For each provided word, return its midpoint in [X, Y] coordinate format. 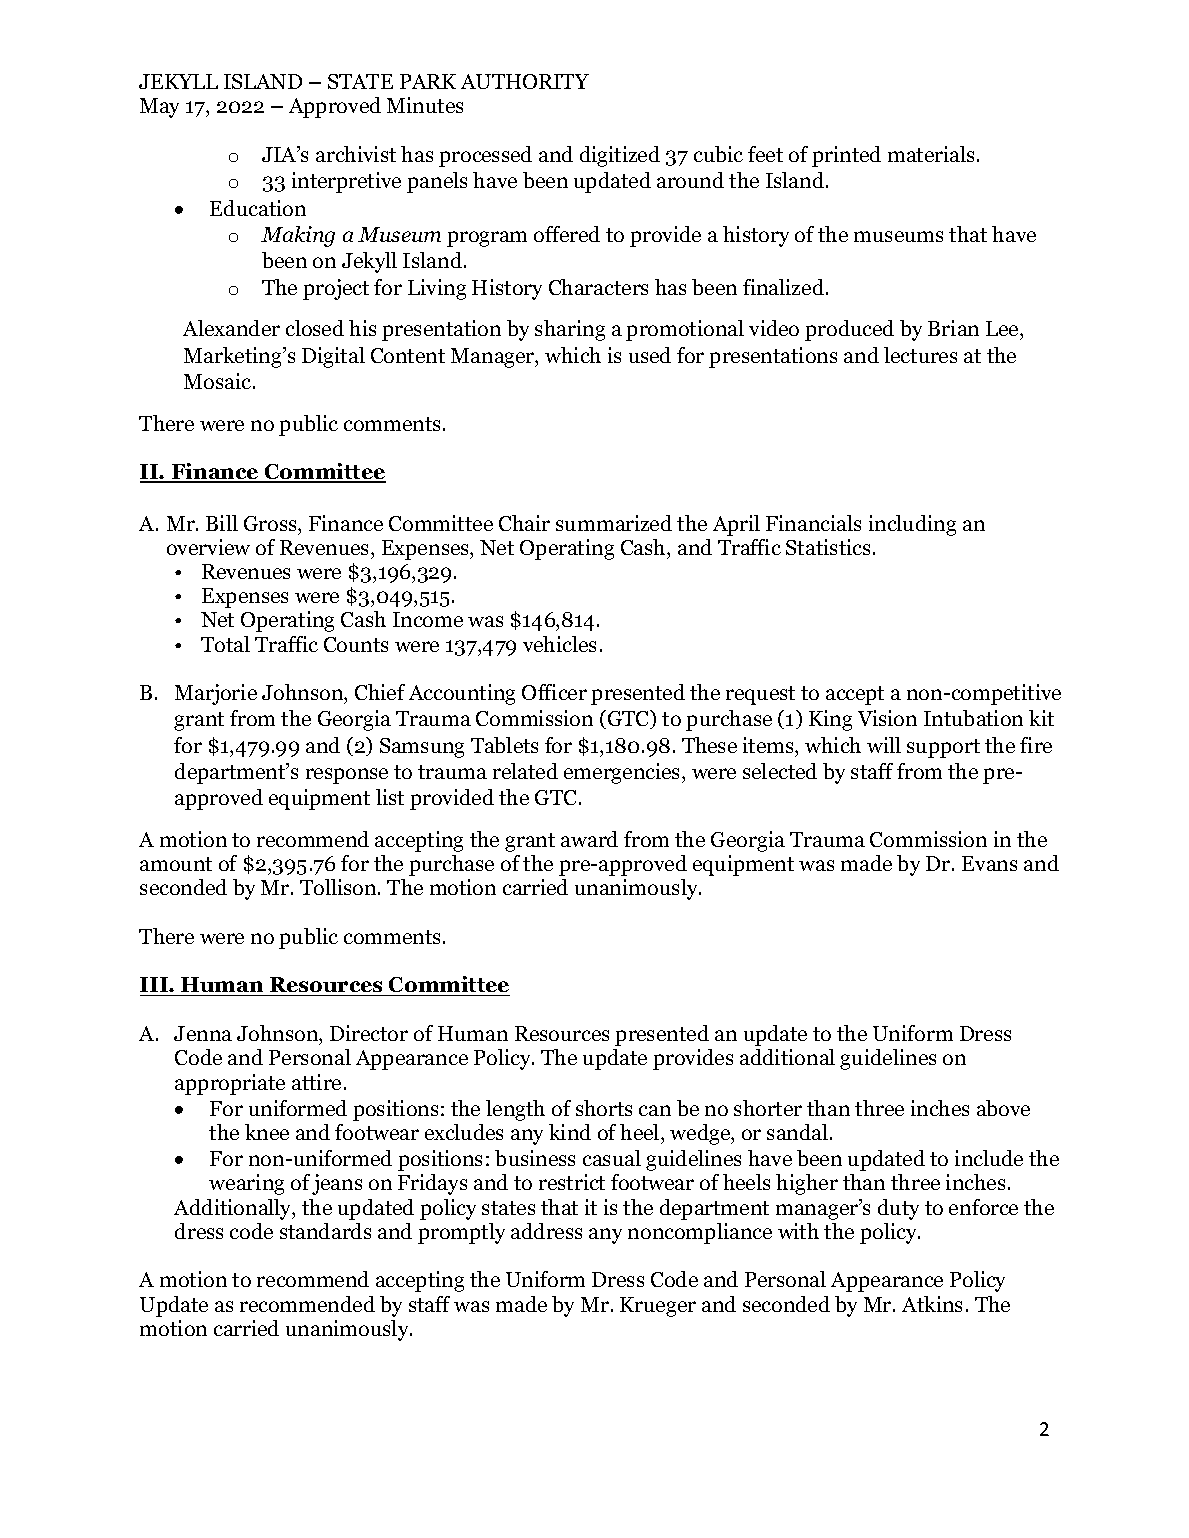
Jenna [203, 1033]
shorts [604, 1108]
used [650, 355]
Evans [989, 863]
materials [931, 154]
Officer [554, 692]
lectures [920, 355]
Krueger [658, 1307]
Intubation [973, 718]
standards [325, 1231]
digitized [620, 156]
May [159, 108]
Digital [333, 357]
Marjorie [216, 694]
